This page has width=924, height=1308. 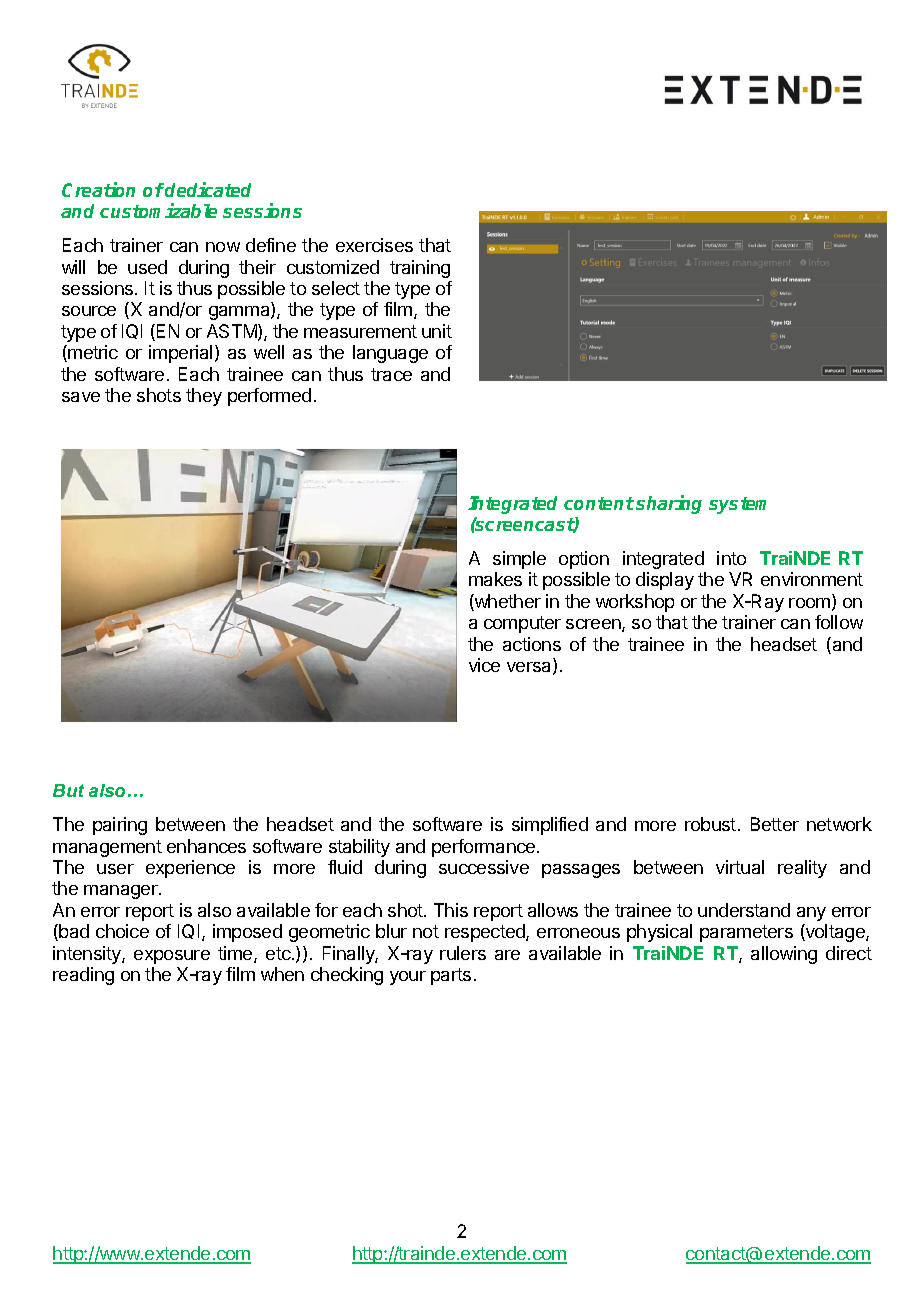 I want to click on into, so click(x=731, y=558).
